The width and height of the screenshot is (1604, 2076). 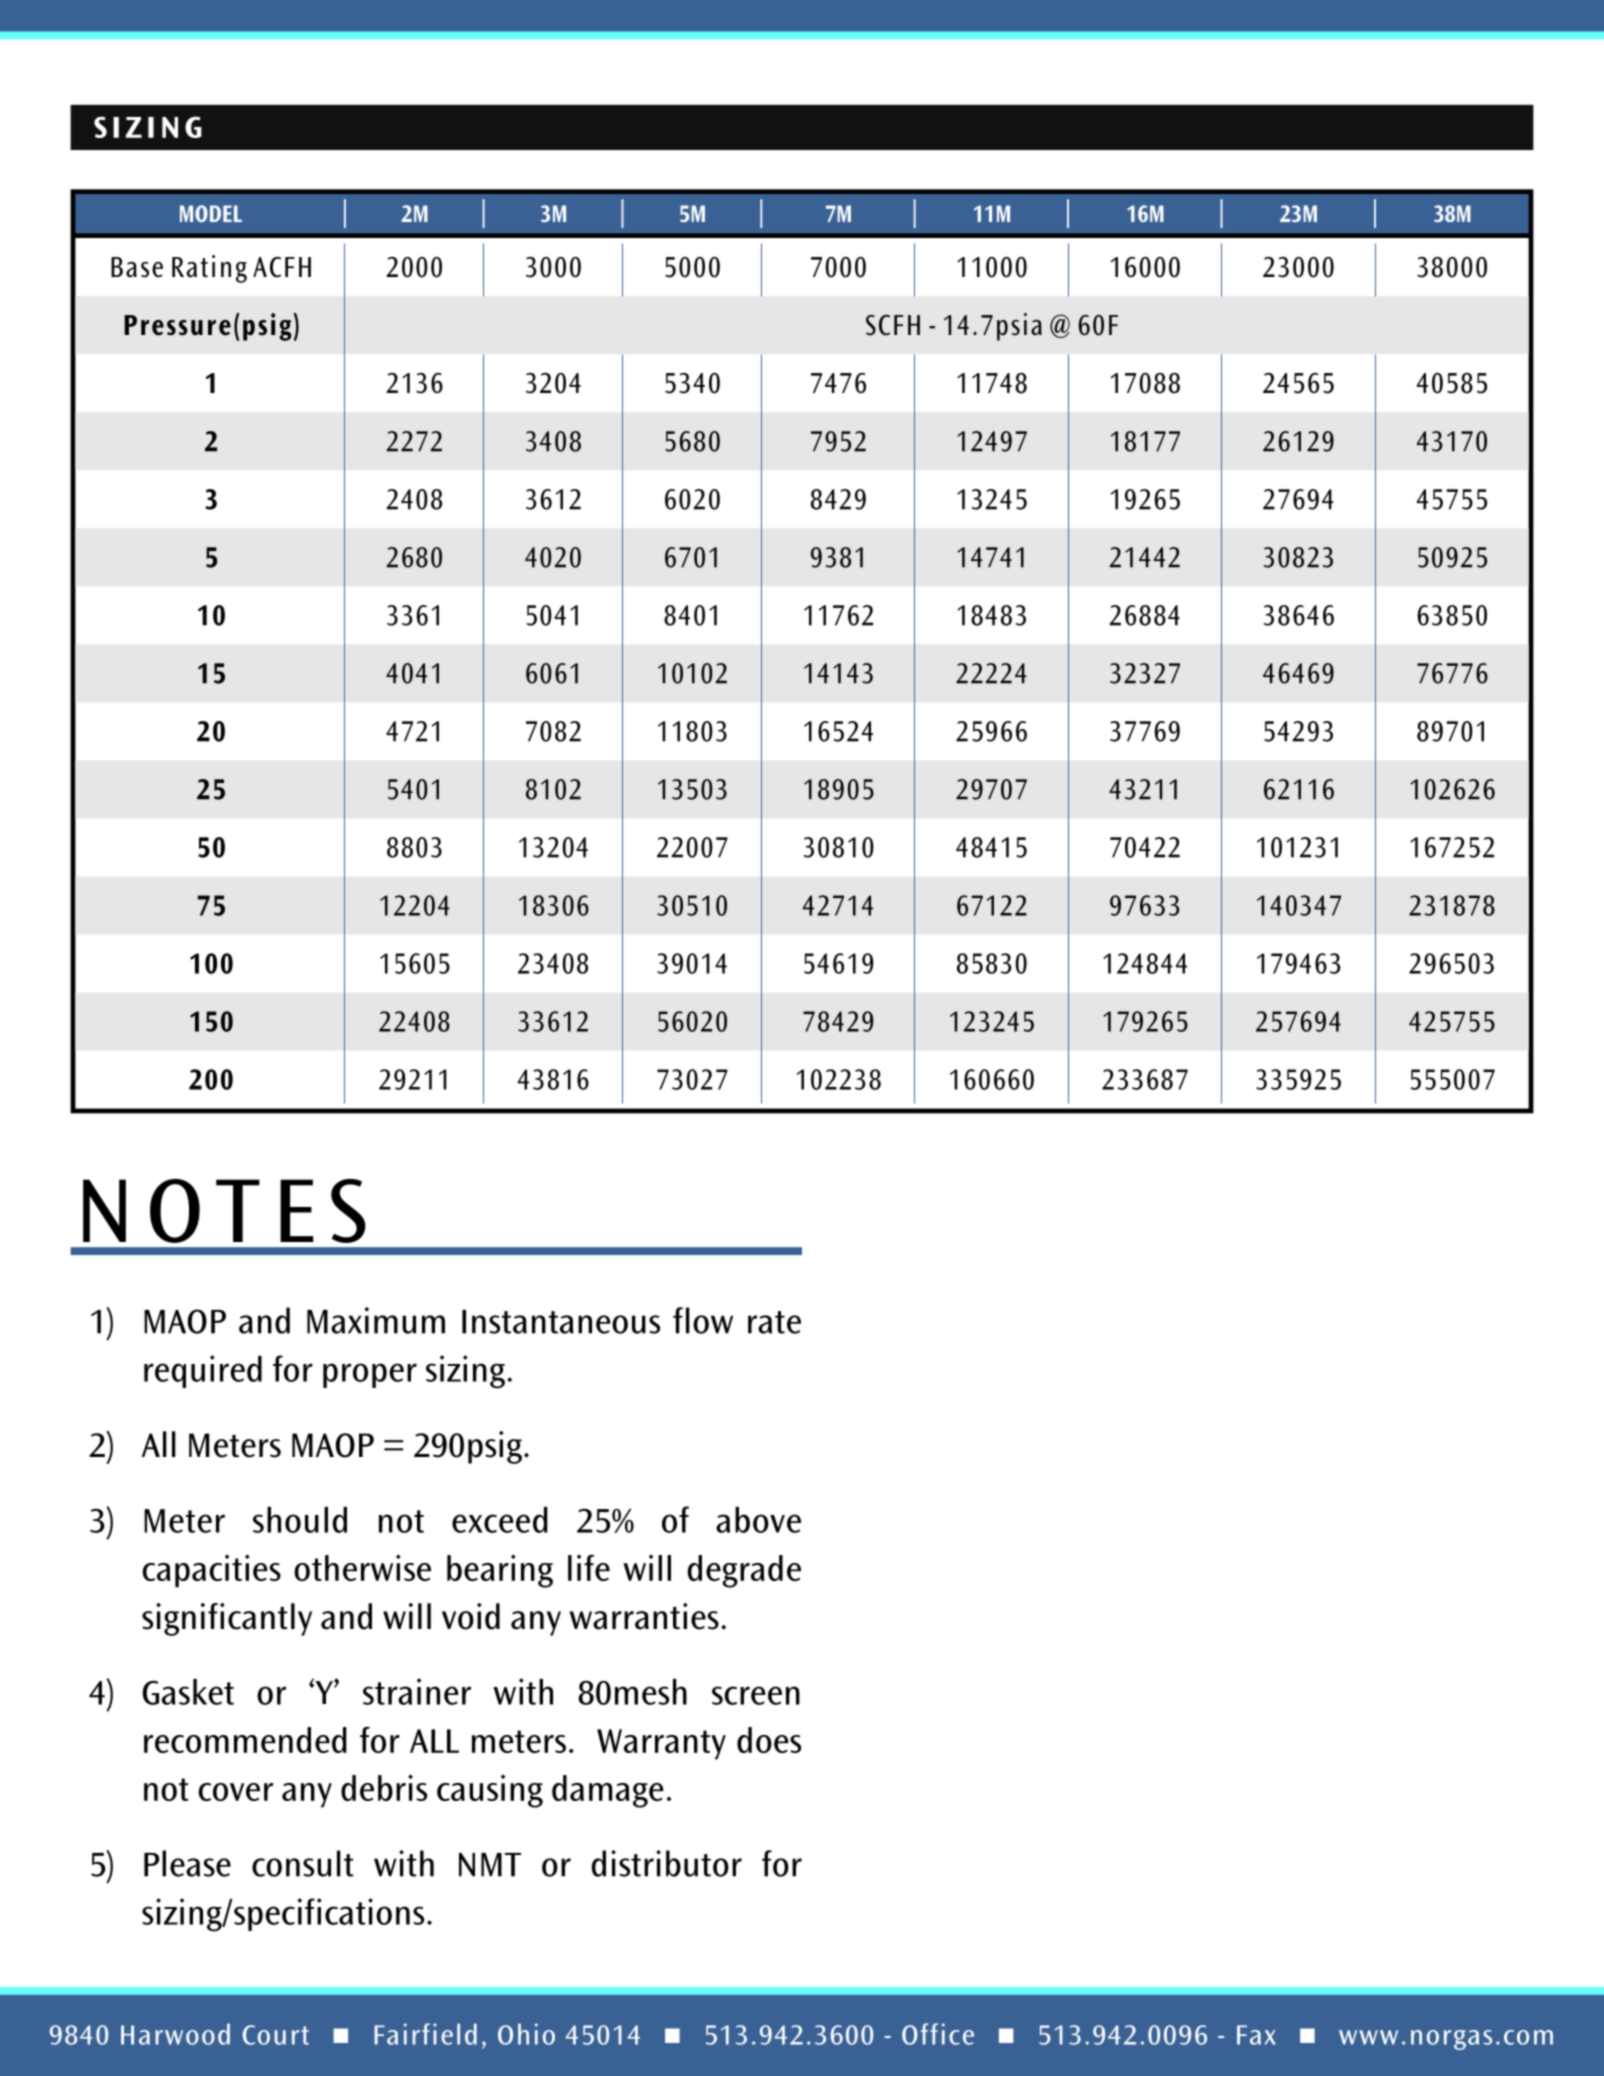 What do you see at coordinates (211, 213) in the screenshot?
I see `MODEL` at bounding box center [211, 213].
